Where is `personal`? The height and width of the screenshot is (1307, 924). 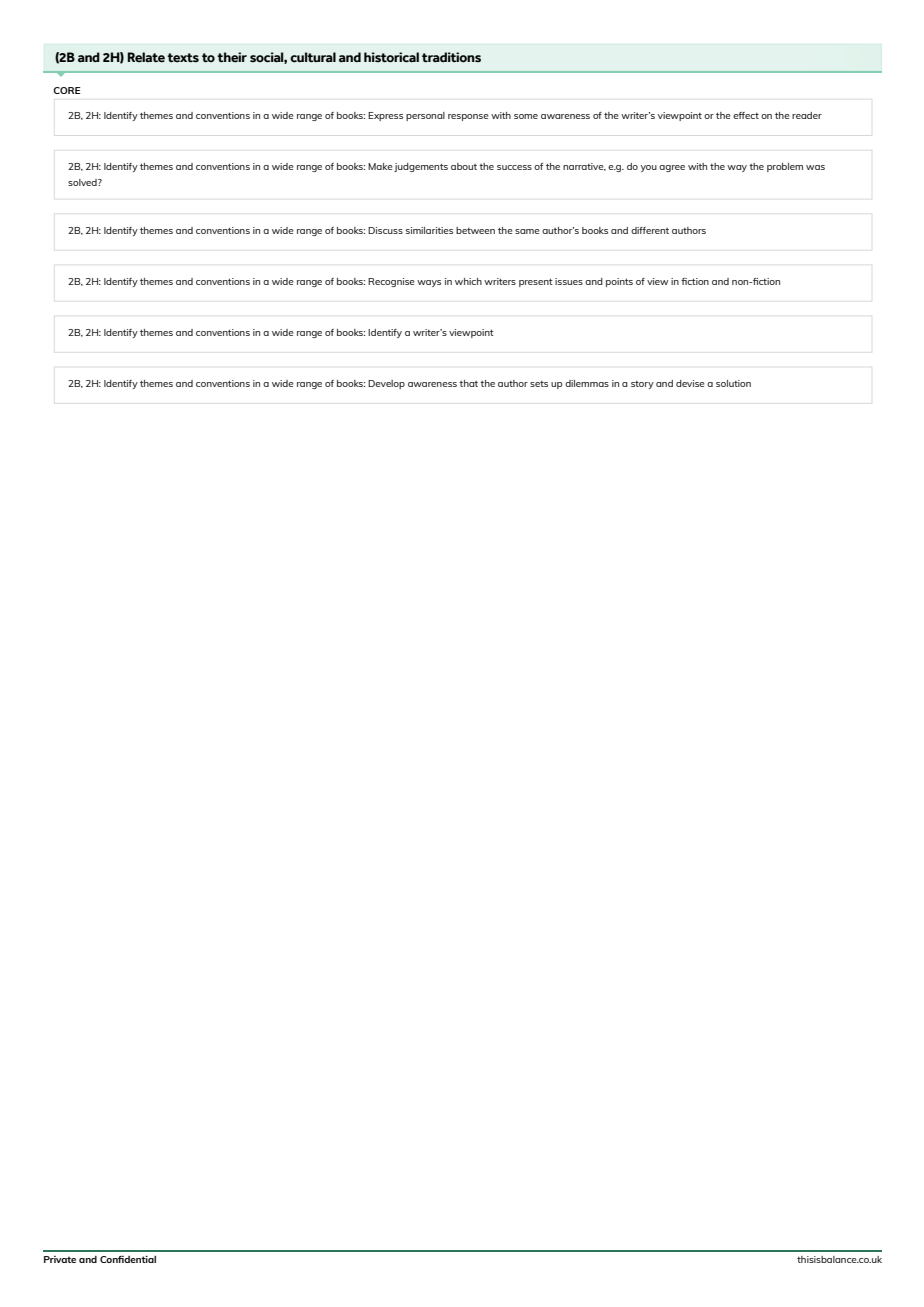 personal is located at coordinates (425, 116).
